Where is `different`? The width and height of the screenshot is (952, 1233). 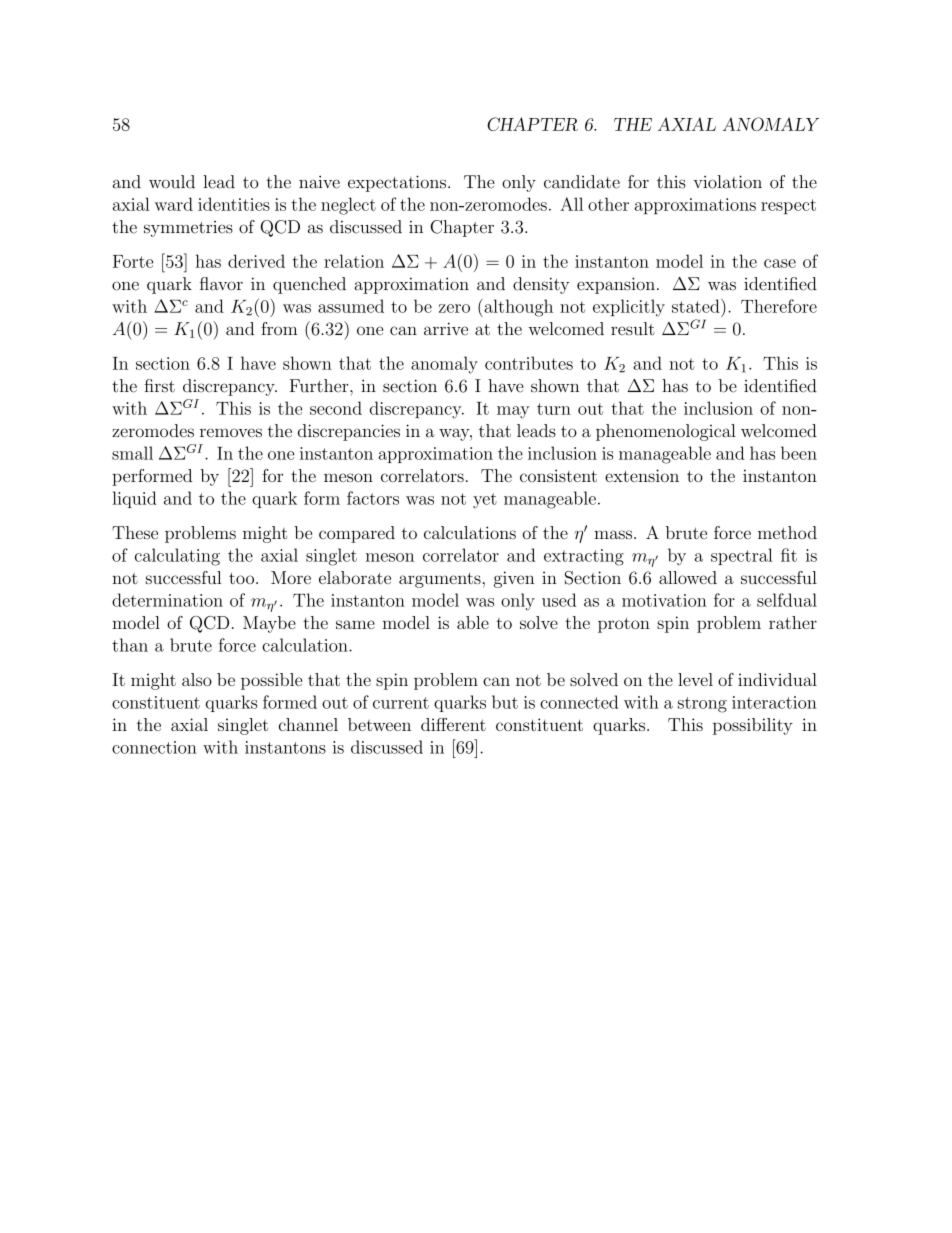
different is located at coordinates (453, 724).
